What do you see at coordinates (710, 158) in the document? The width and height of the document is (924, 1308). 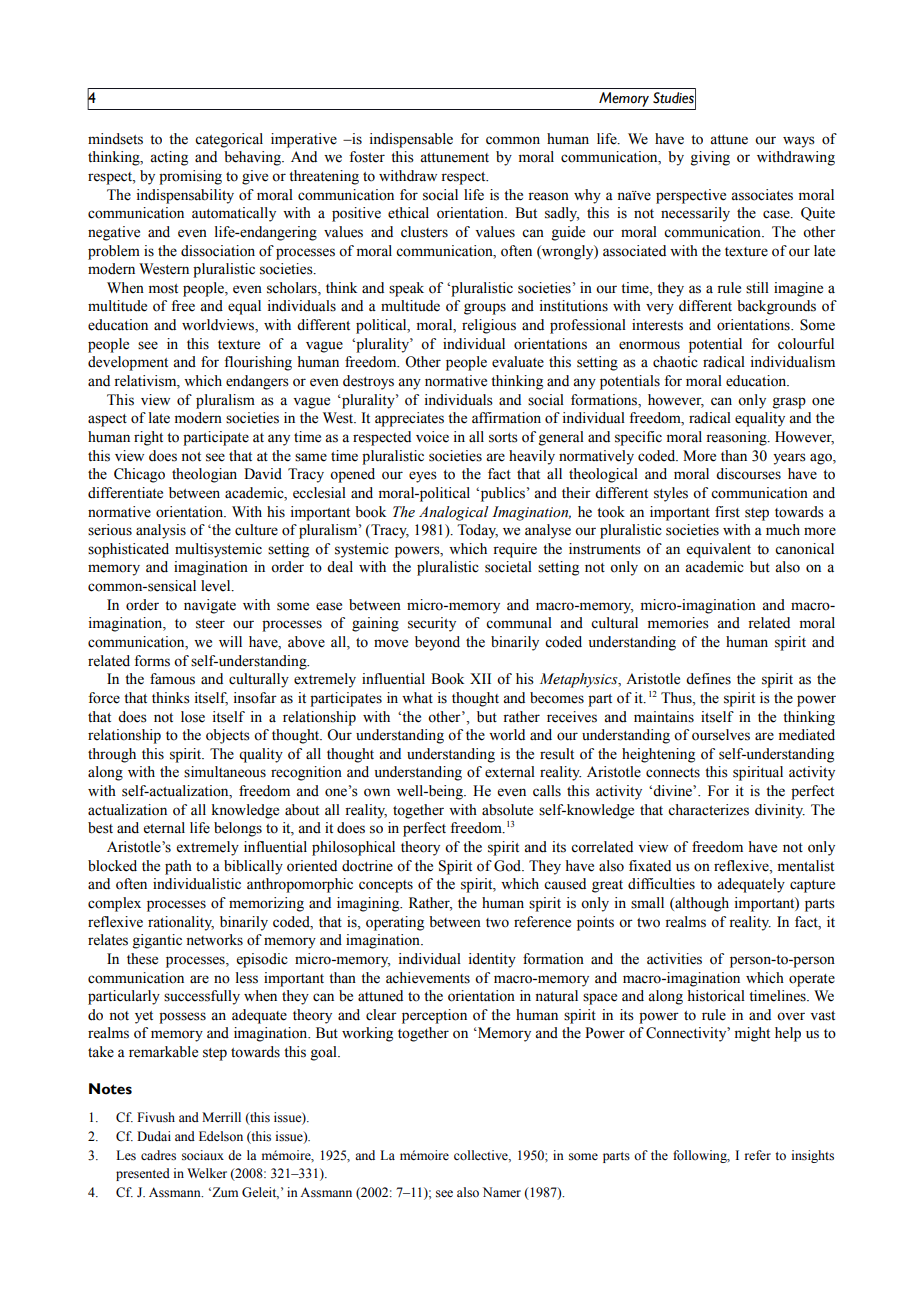 I see `giving` at bounding box center [710, 158].
